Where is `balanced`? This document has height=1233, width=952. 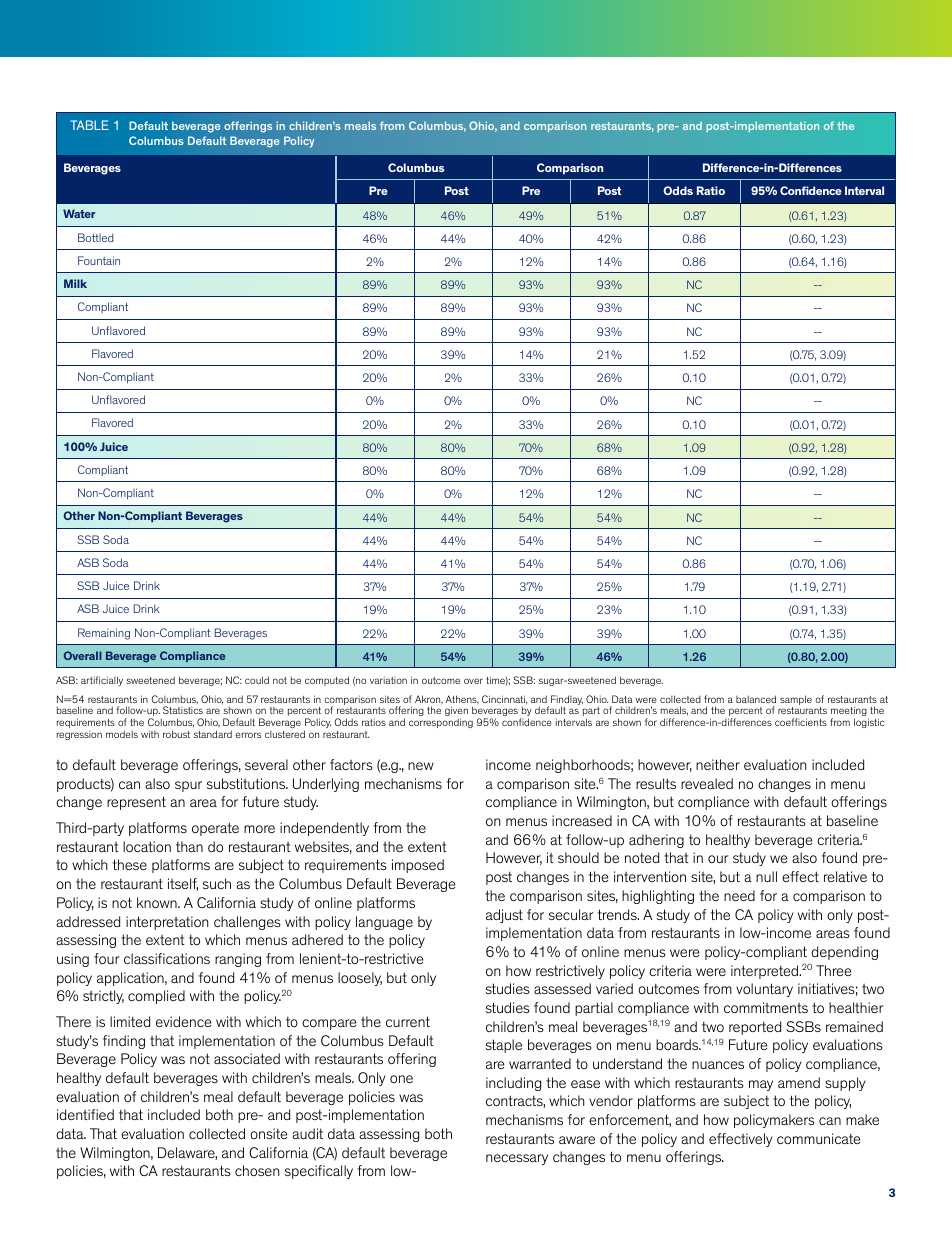
balanced is located at coordinates (756, 699).
